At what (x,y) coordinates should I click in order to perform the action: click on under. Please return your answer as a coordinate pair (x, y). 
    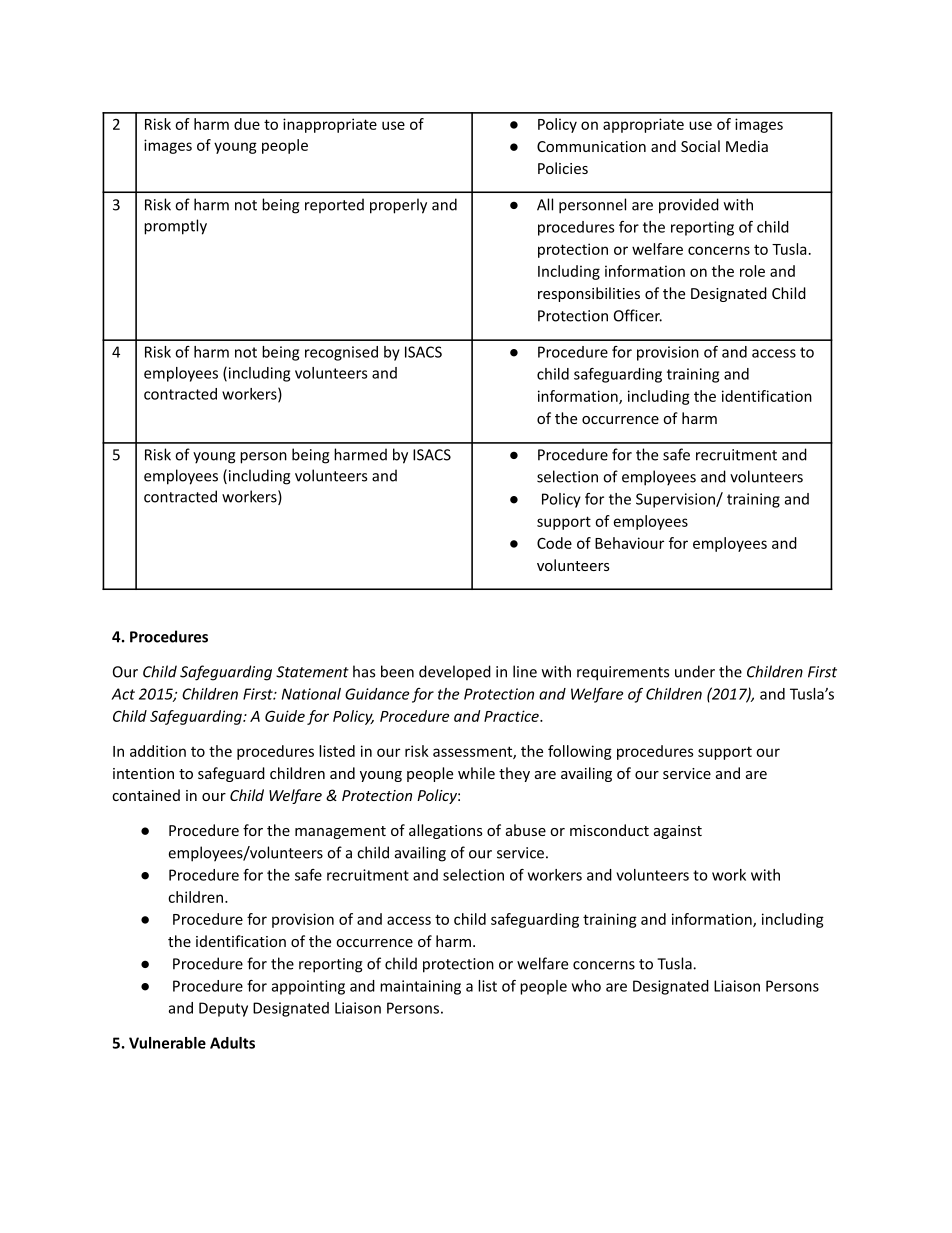
    Looking at the image, I should click on (695, 671).
